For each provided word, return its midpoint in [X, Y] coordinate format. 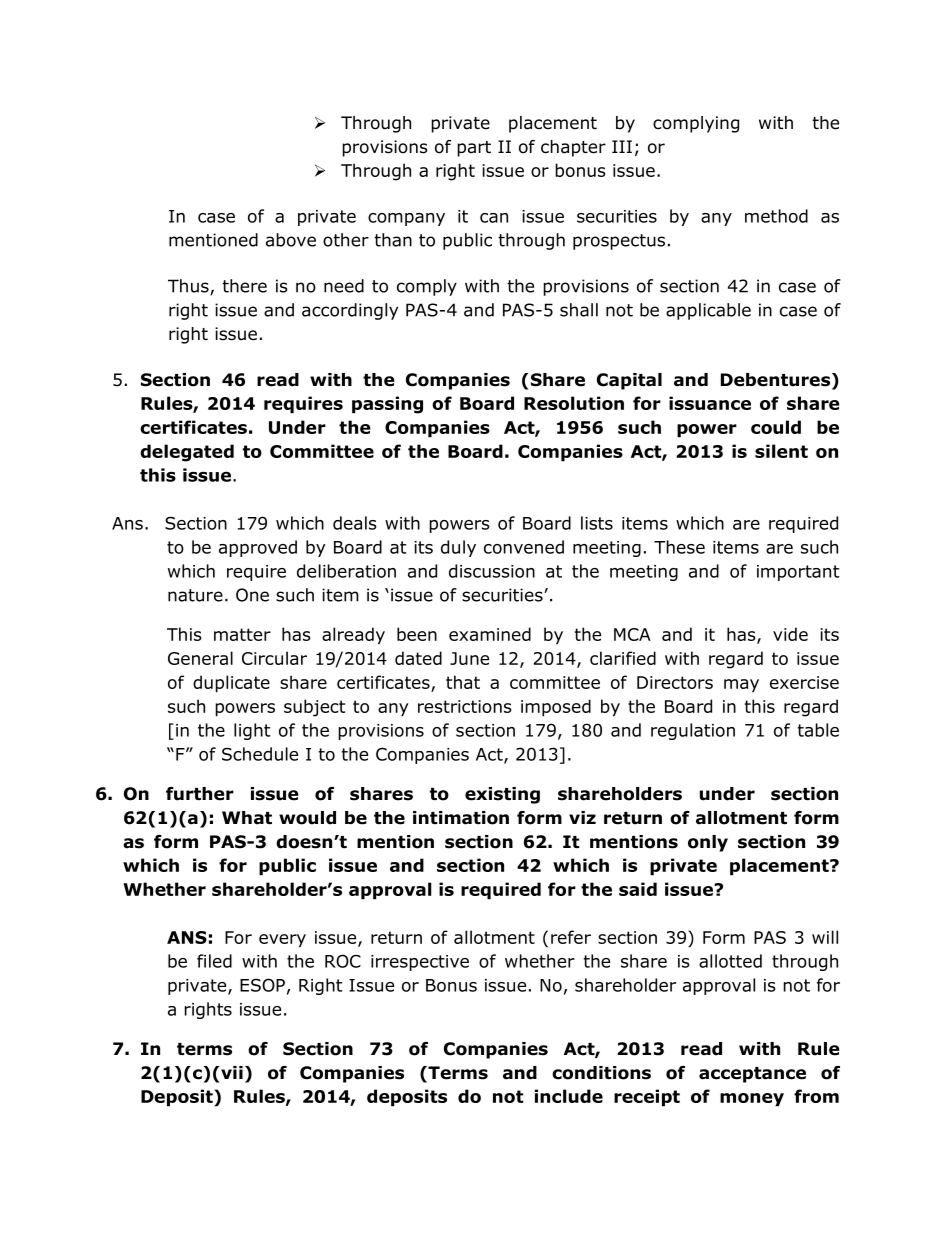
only [708, 843]
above [291, 240]
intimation [461, 818]
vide [790, 634]
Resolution [574, 403]
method [776, 216]
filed [214, 961]
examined [490, 634]
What [247, 818]
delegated [187, 453]
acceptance [752, 1075]
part [474, 149]
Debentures [777, 381]
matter [242, 634]
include [569, 1096]
